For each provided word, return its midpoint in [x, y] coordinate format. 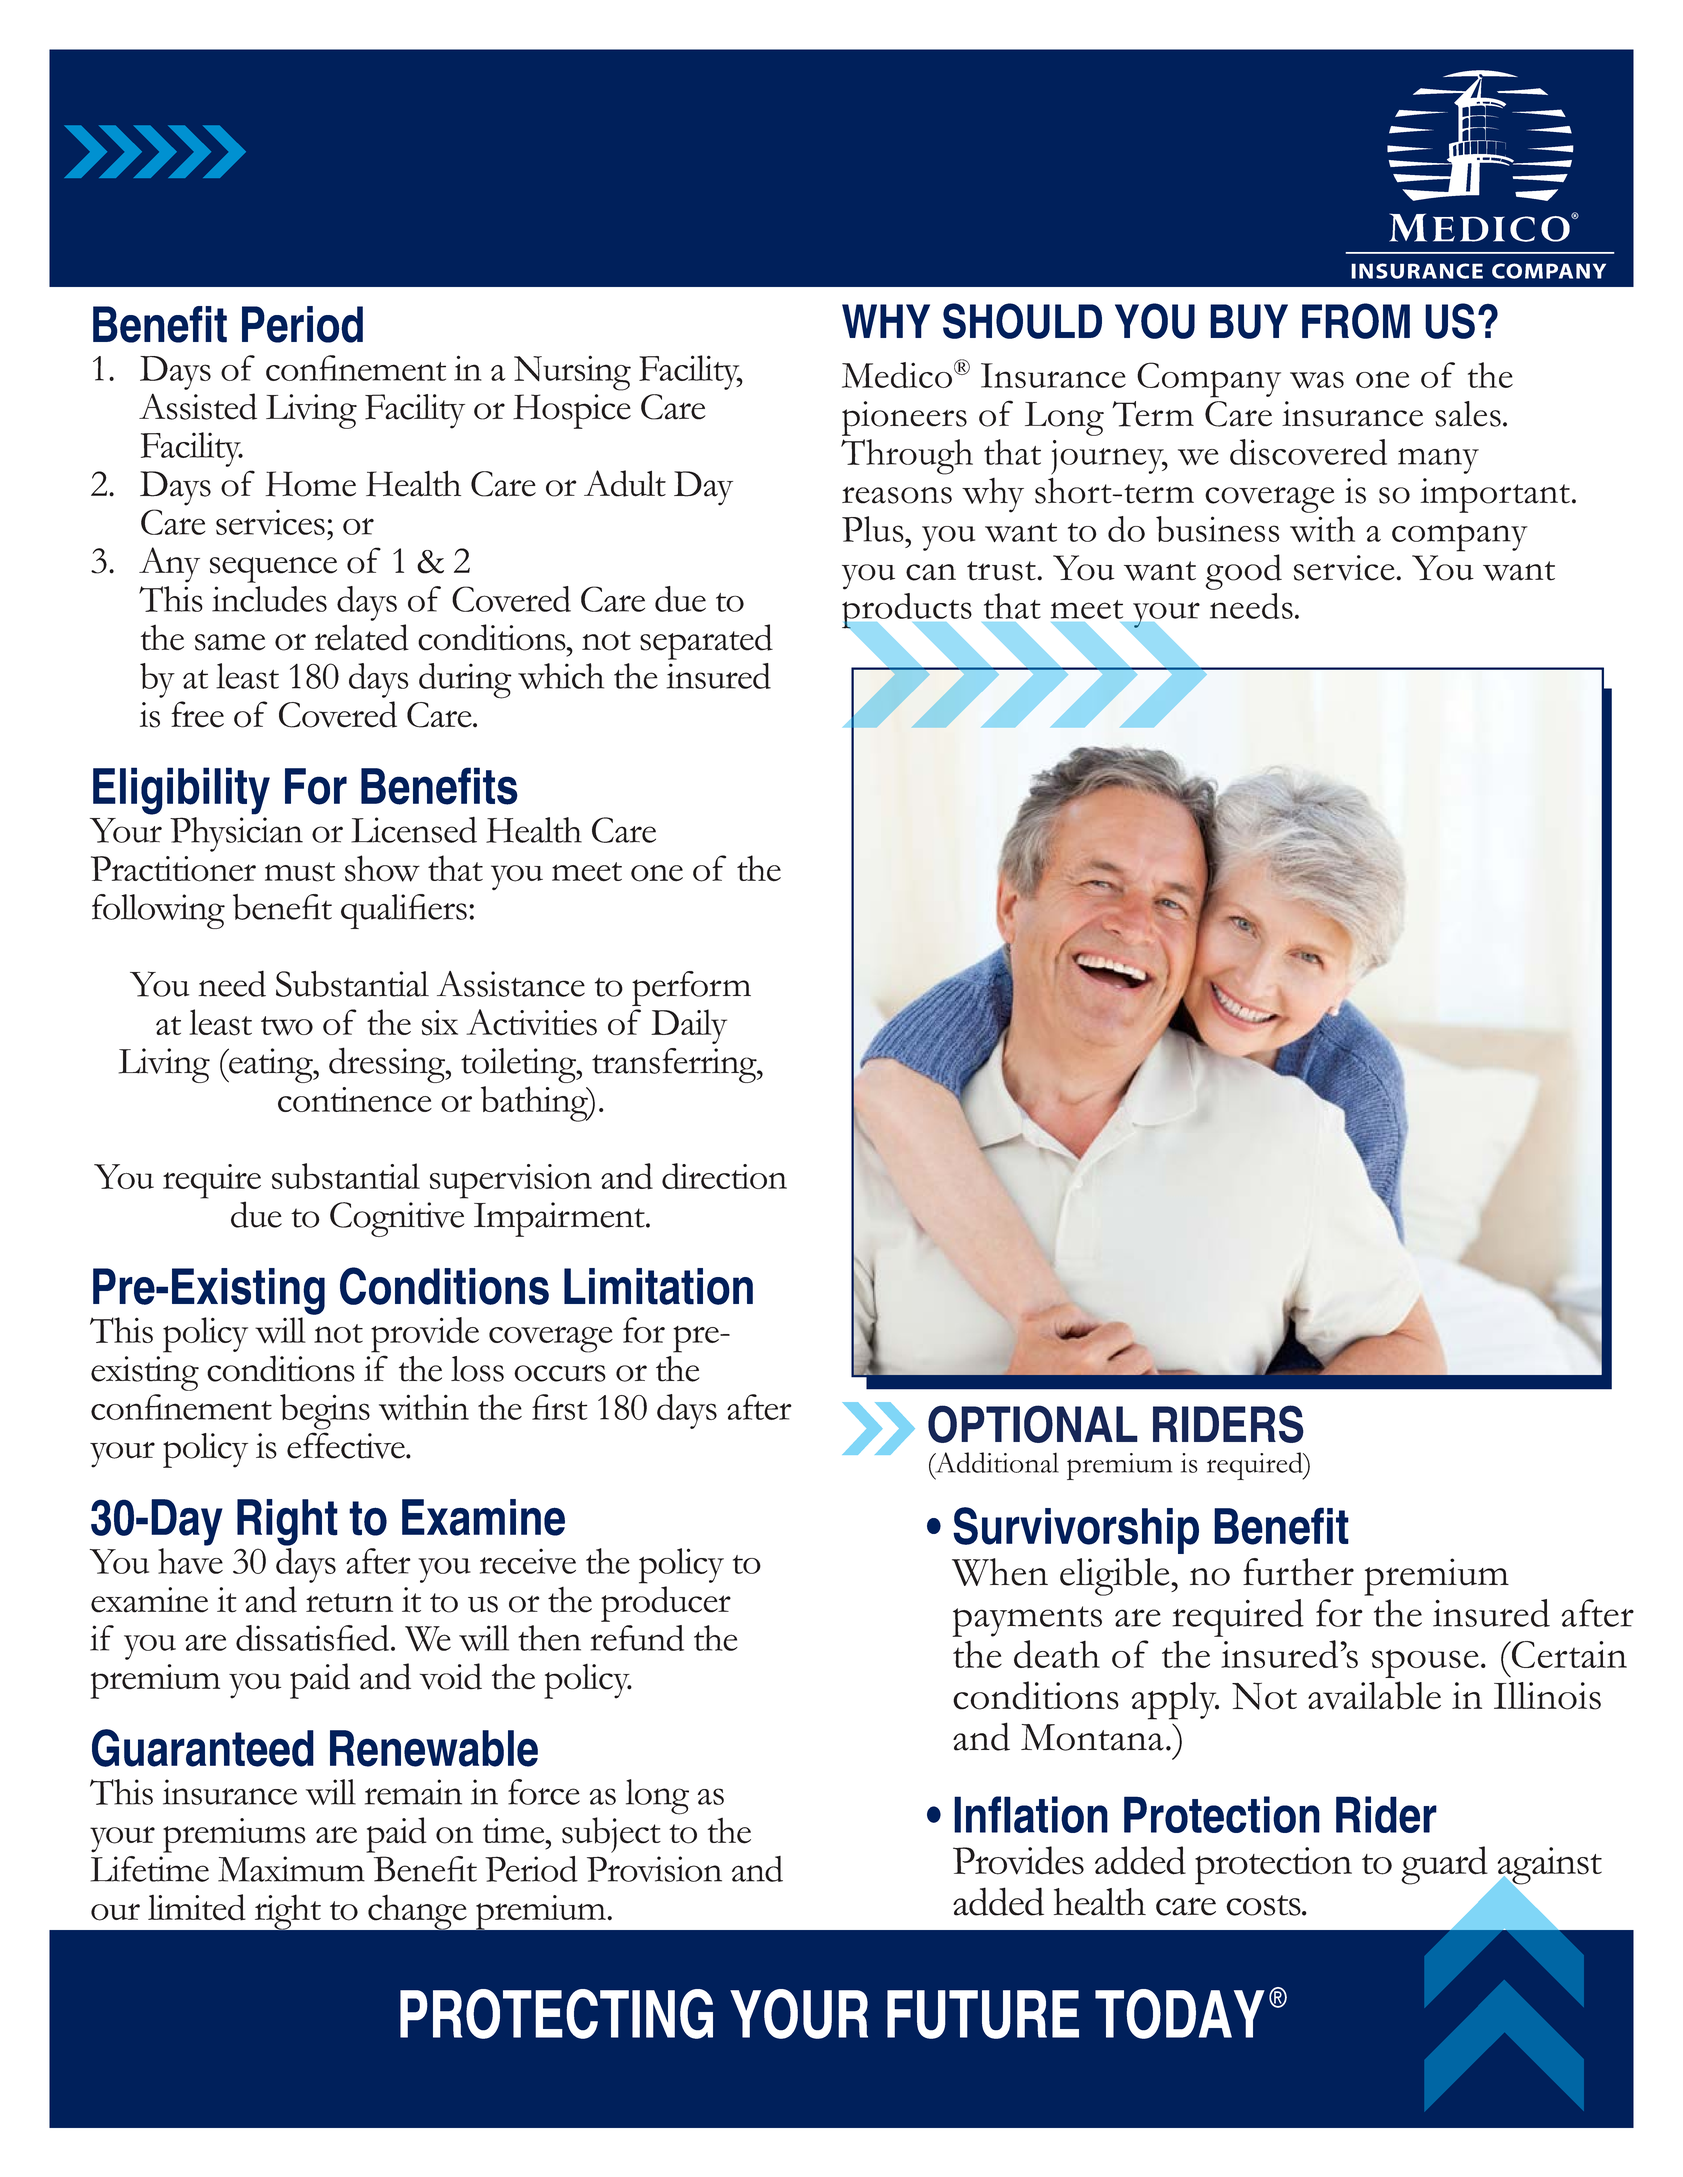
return [349, 1603]
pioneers [904, 418]
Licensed [414, 829]
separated [706, 642]
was [1317, 380]
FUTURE [983, 2014]
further [1298, 1572]
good [1243, 572]
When [1000, 1572]
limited [197, 1907]
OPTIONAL [1033, 1424]
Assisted [198, 406]
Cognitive [397, 1219]
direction [724, 1176]
